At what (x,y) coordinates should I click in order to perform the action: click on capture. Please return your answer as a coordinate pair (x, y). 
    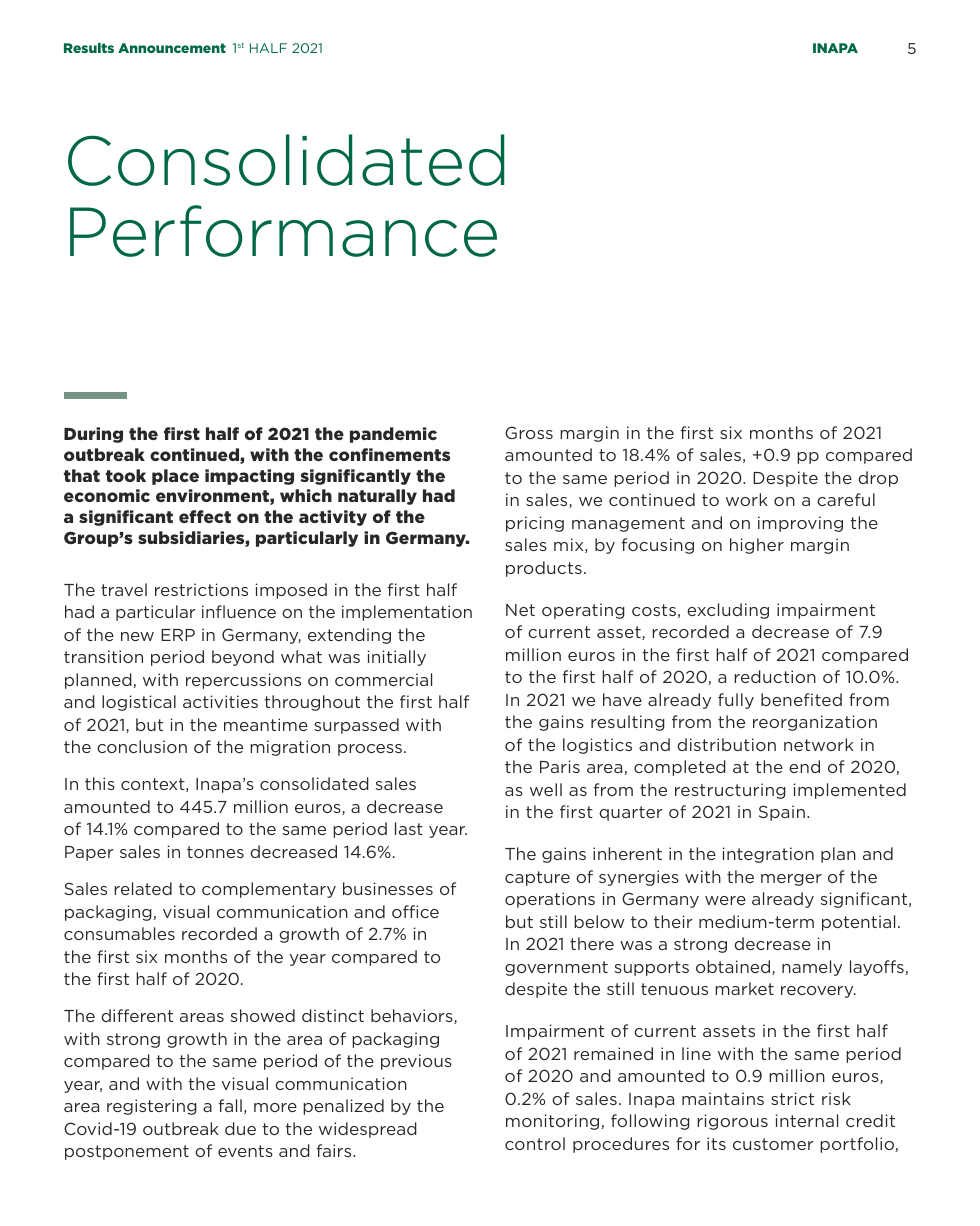
    Looking at the image, I should click on (537, 878).
